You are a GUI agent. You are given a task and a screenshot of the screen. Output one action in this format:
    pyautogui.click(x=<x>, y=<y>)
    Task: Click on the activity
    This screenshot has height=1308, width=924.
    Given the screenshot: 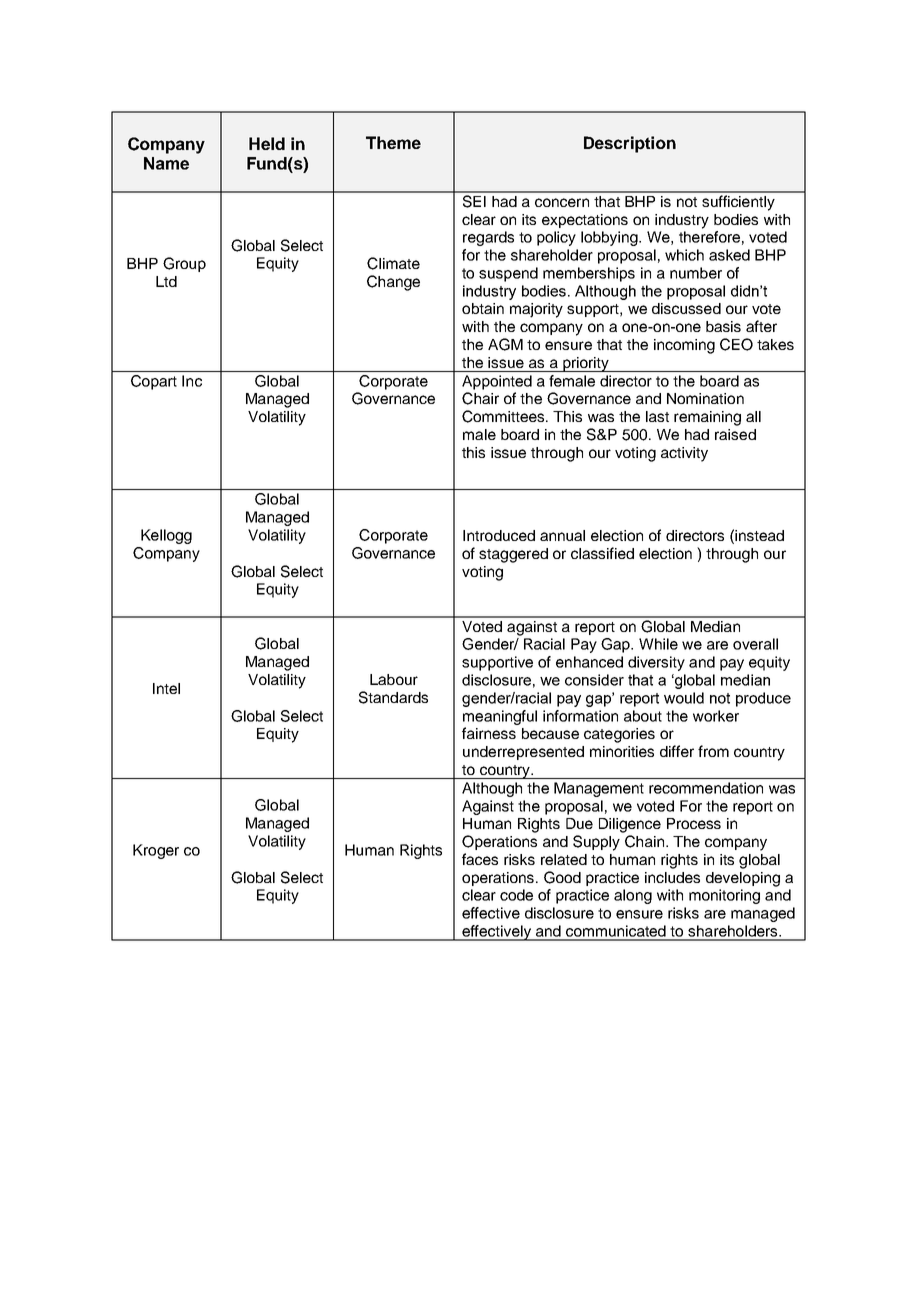 What is the action you would take?
    pyautogui.click(x=684, y=454)
